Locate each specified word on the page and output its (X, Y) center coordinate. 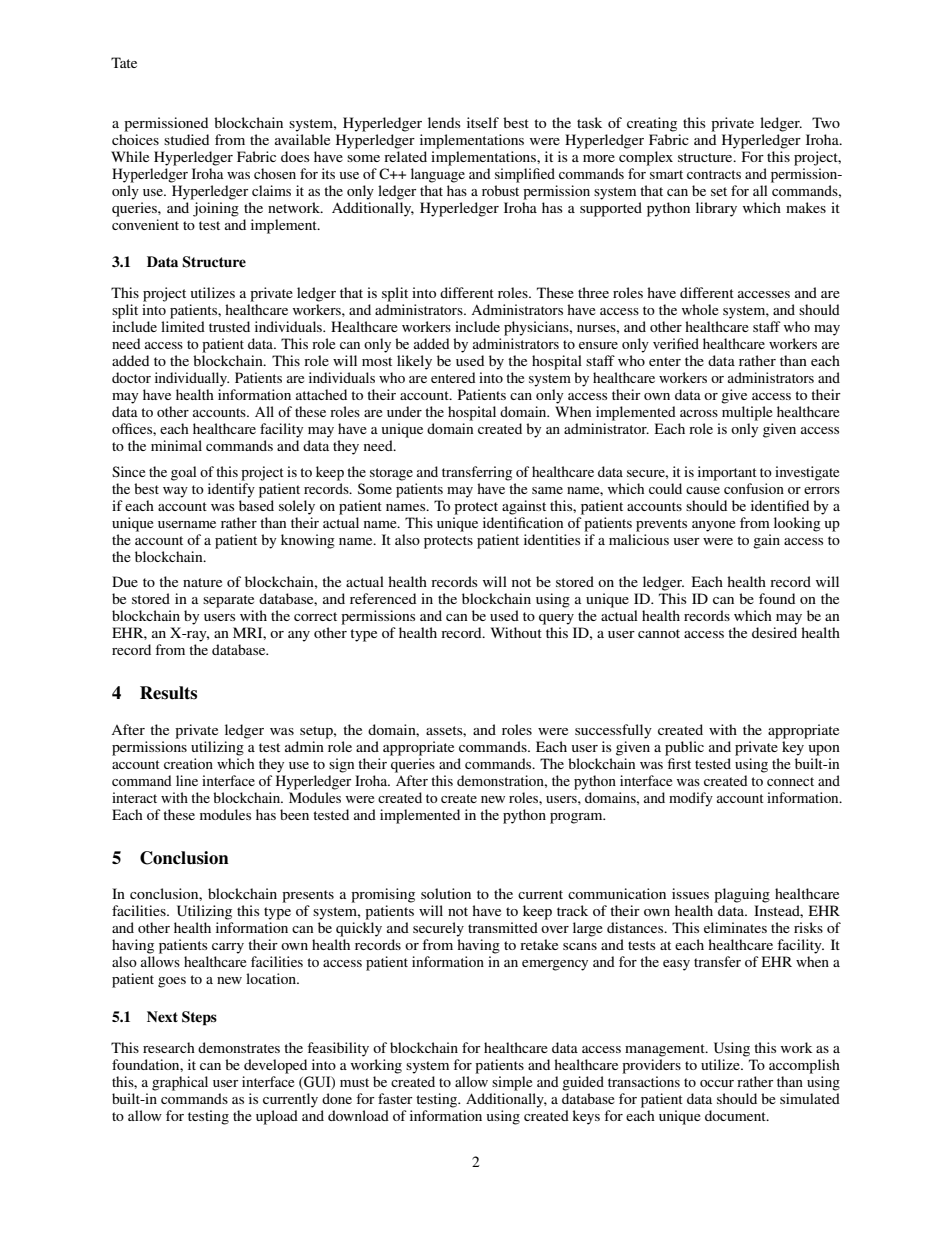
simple (512, 1083)
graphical (180, 1083)
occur (717, 1083)
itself (483, 122)
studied (186, 139)
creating (652, 124)
